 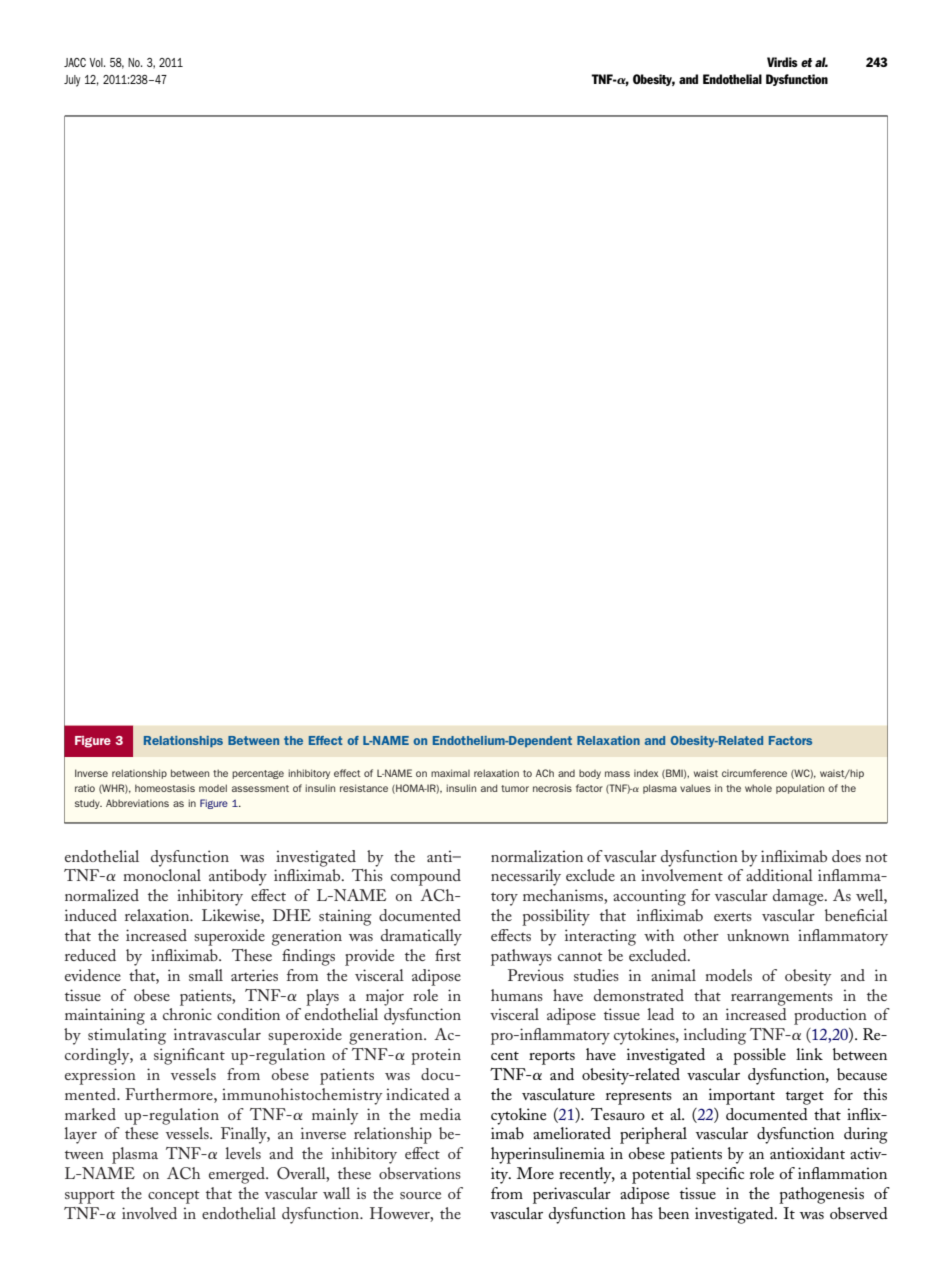 What do you see at coordinates (137, 803) in the image?
I see `Abbreviations` at bounding box center [137, 803].
